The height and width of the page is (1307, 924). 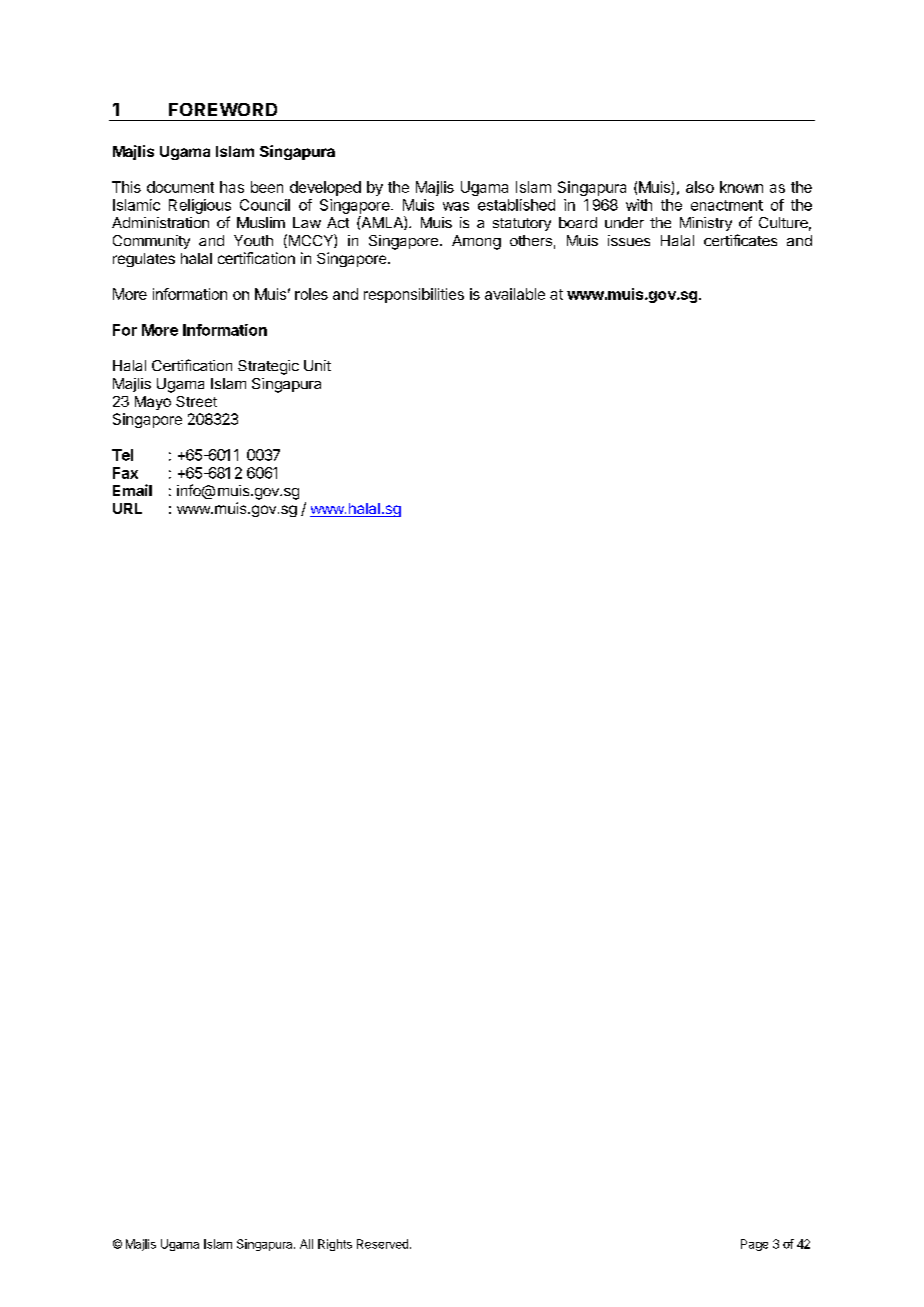 I want to click on Email, so click(x=132, y=490).
